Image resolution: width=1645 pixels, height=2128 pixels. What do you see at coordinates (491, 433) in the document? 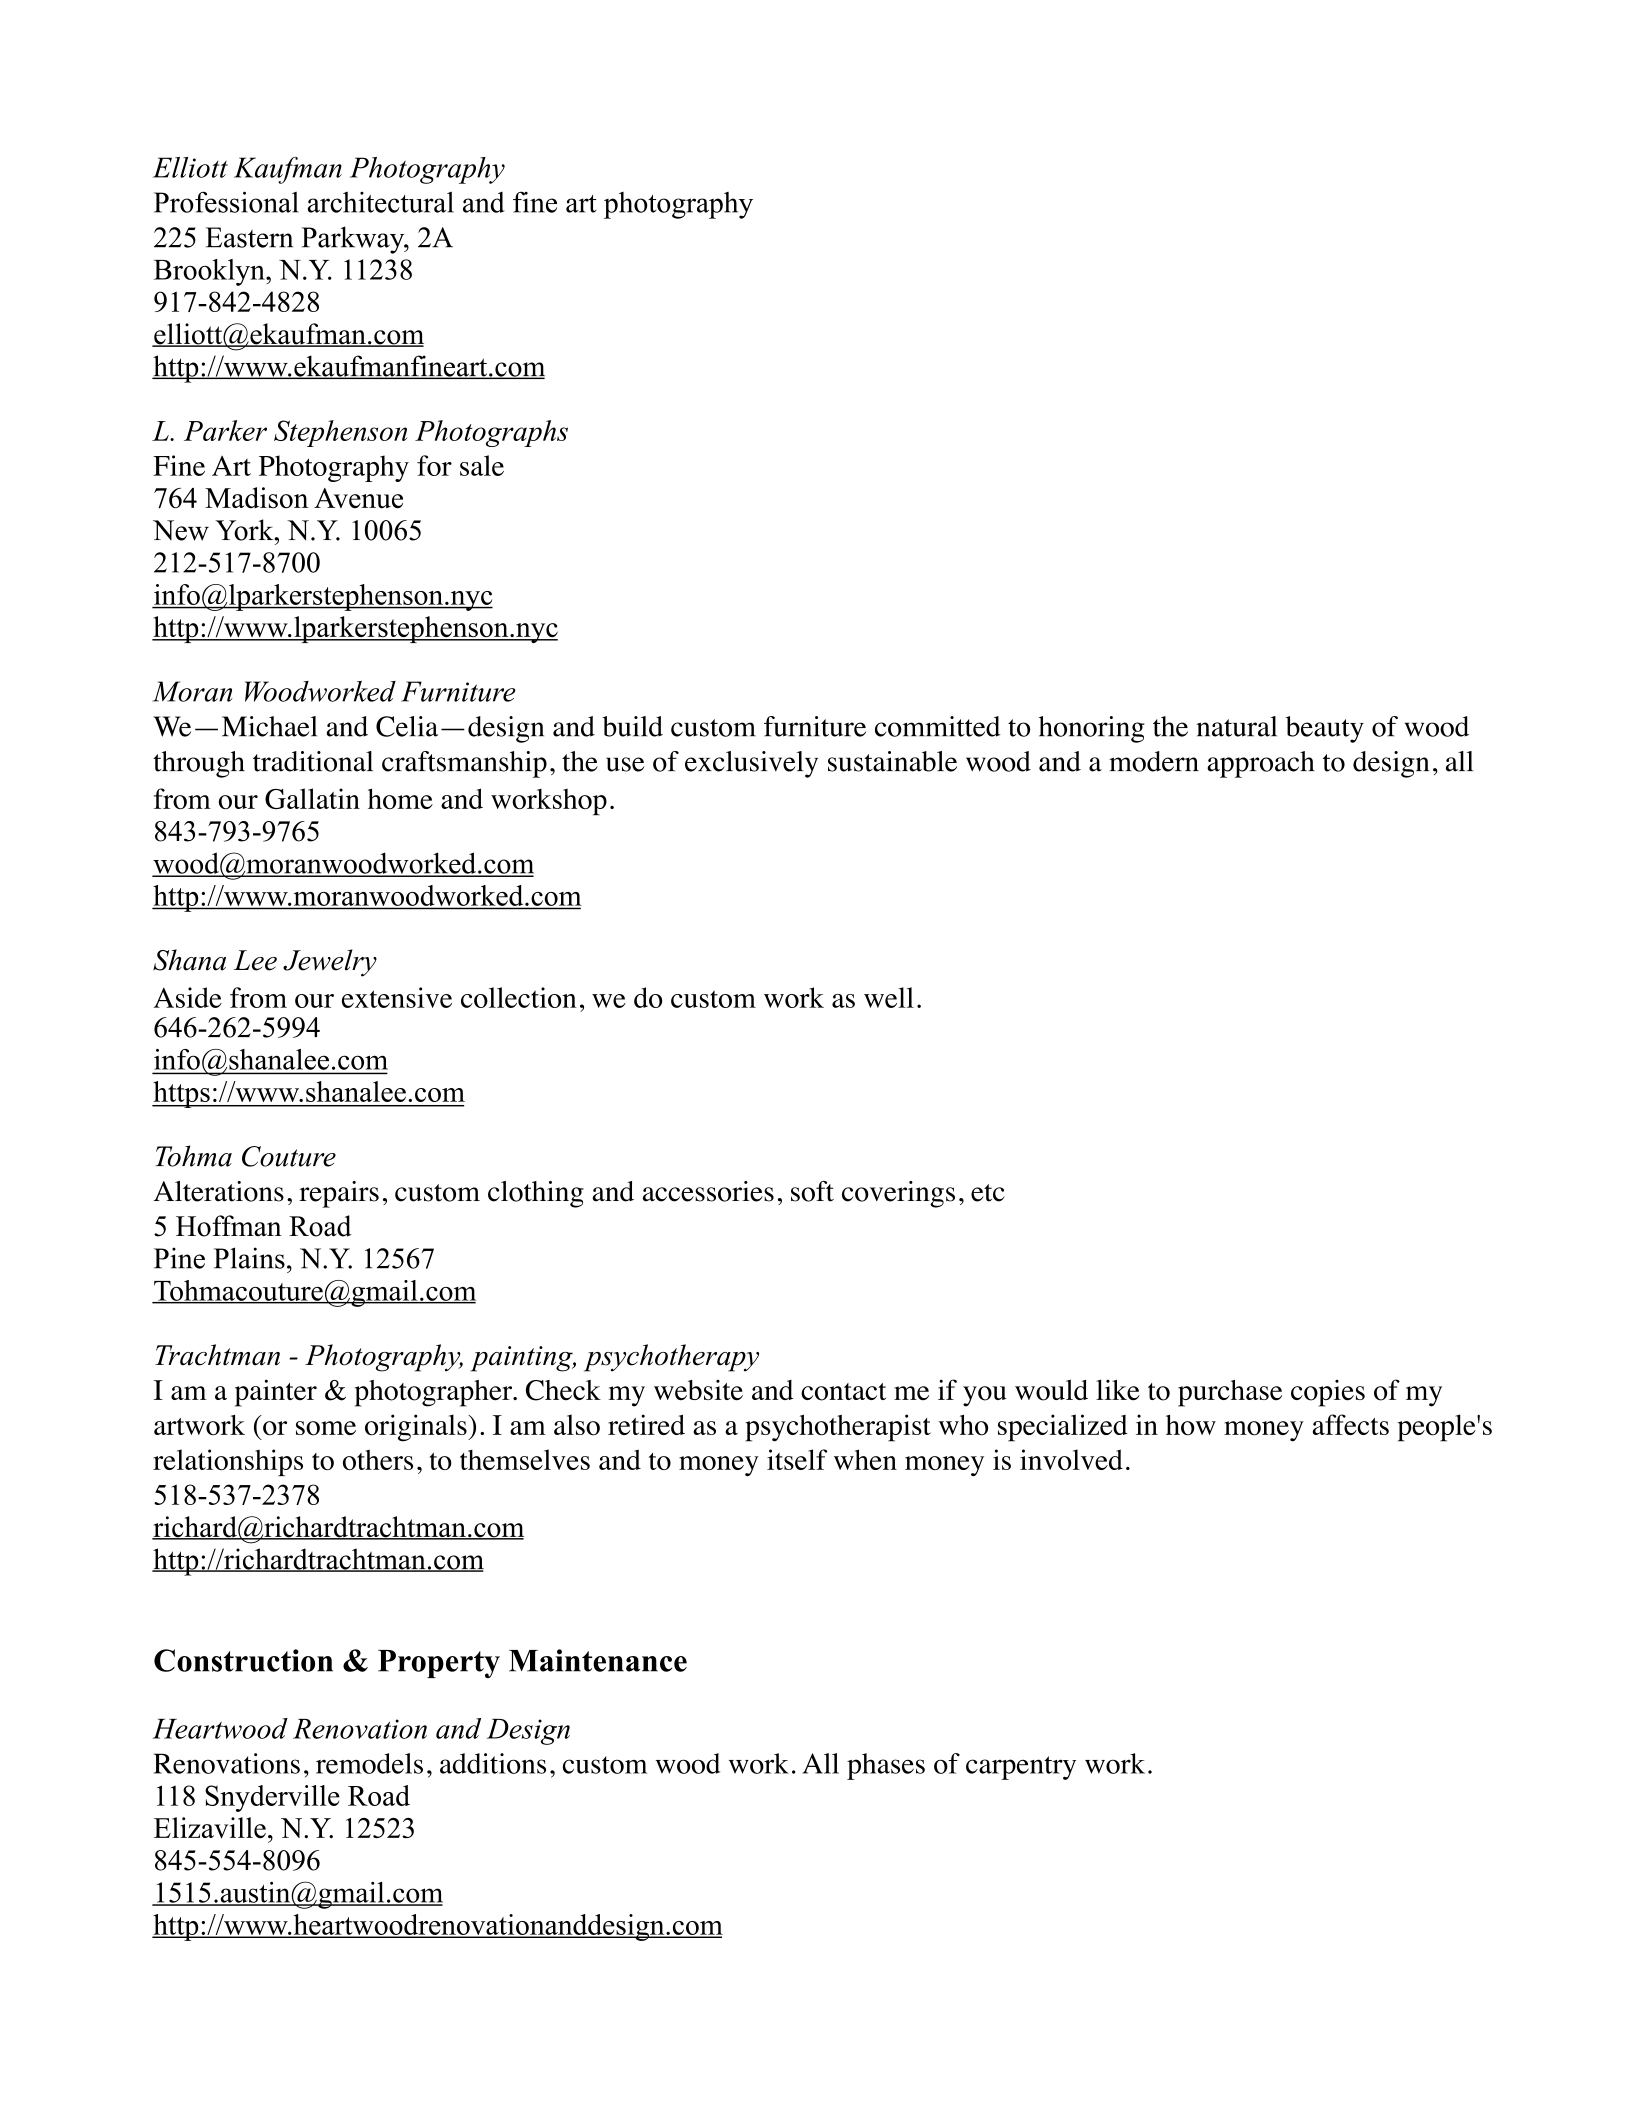
I see `Photographs` at bounding box center [491, 433].
